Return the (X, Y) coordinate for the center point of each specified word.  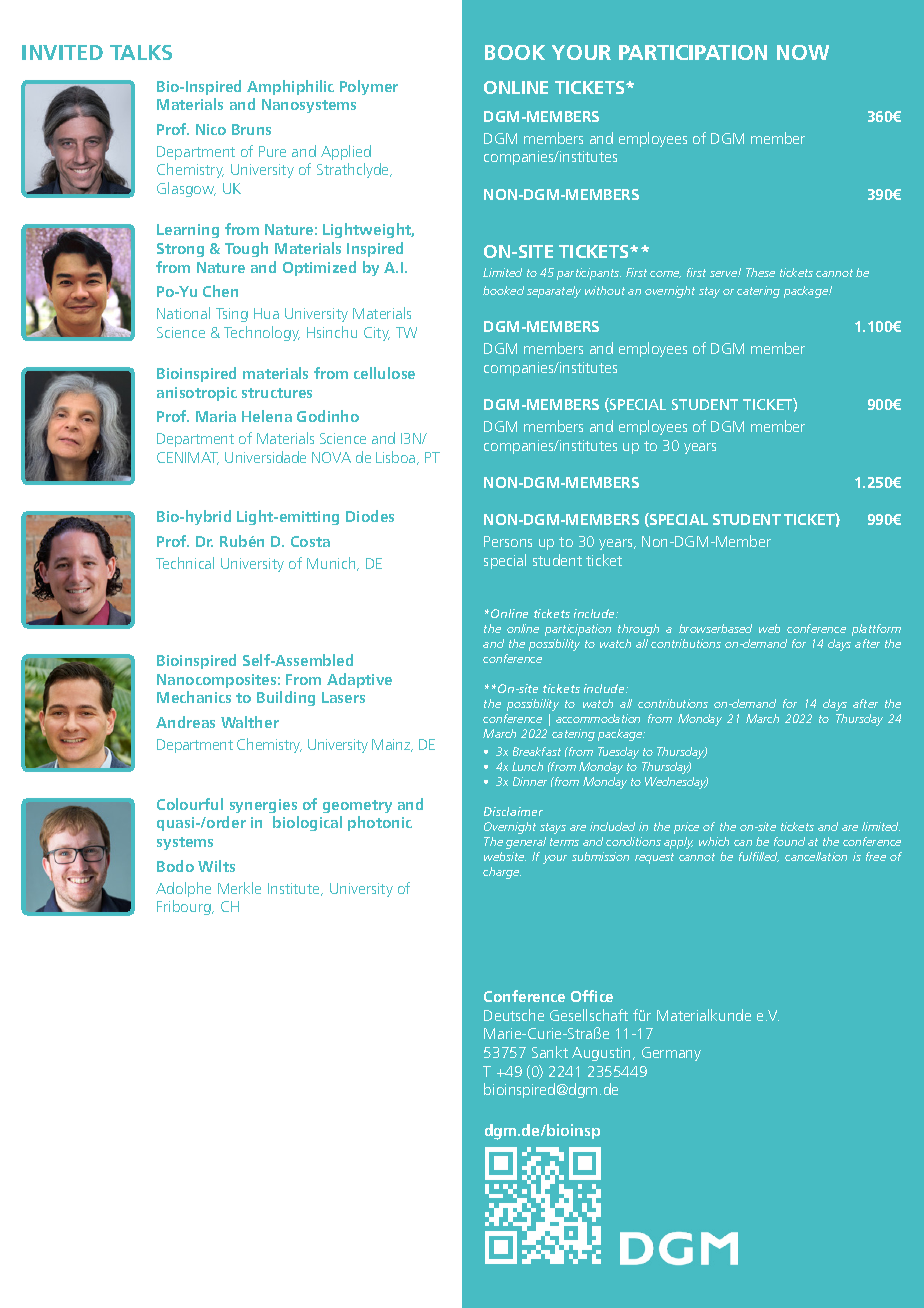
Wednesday (676, 783)
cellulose (384, 373)
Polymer (369, 87)
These (760, 272)
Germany (671, 1054)
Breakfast (537, 751)
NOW (803, 52)
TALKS (141, 52)
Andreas (185, 722)
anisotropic (197, 394)
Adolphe (183, 889)
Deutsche (514, 1015)
